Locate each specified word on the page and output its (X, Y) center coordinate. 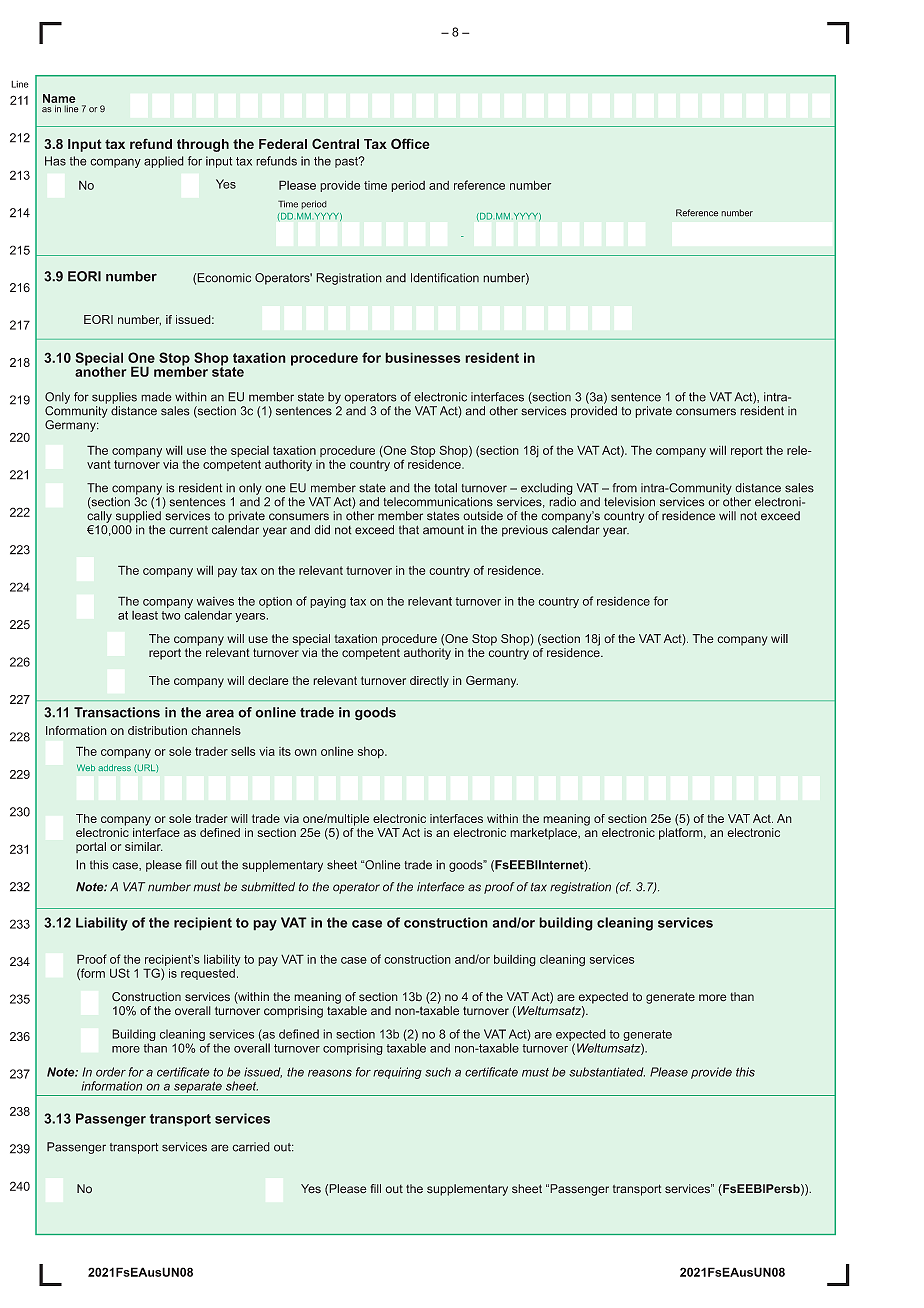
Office (410, 143)
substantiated (607, 1072)
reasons (330, 1073)
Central (335, 143)
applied (164, 162)
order (111, 1072)
